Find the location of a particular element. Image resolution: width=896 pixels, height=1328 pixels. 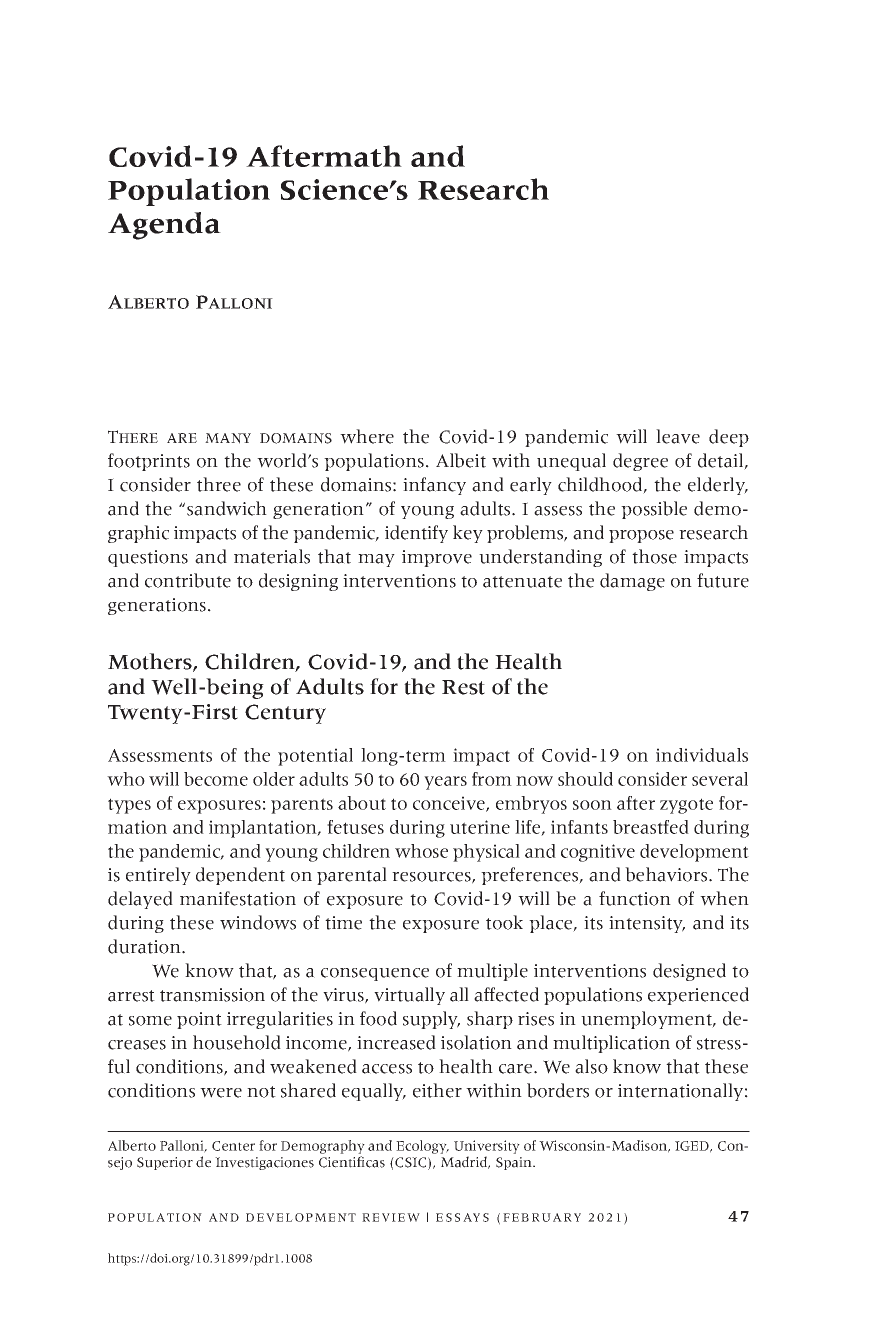

improve is located at coordinates (437, 558).
